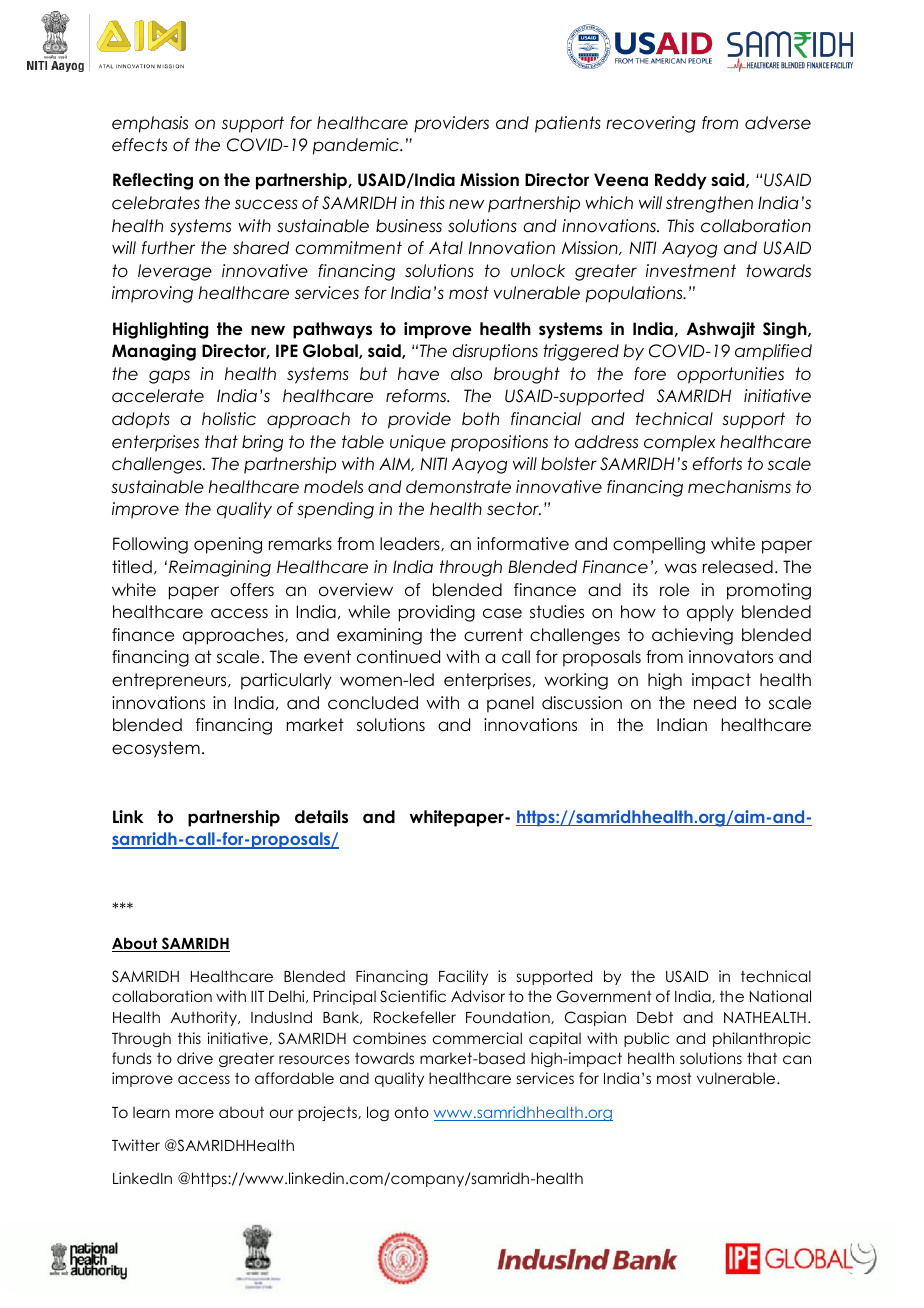 This image has height=1308, width=924. I want to click on Reddy, so click(681, 181).
